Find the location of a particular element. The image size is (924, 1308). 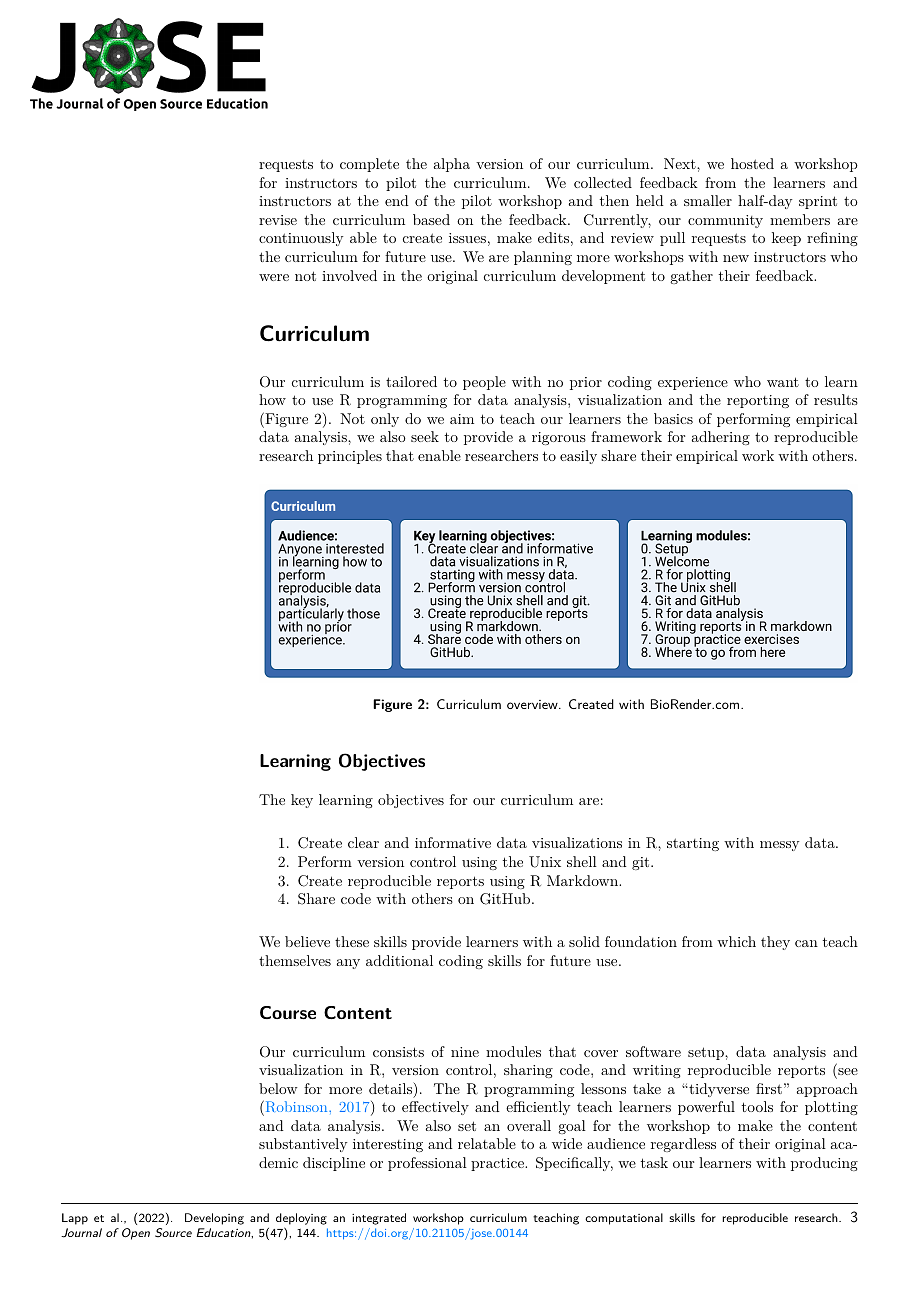

key is located at coordinates (302, 801).
